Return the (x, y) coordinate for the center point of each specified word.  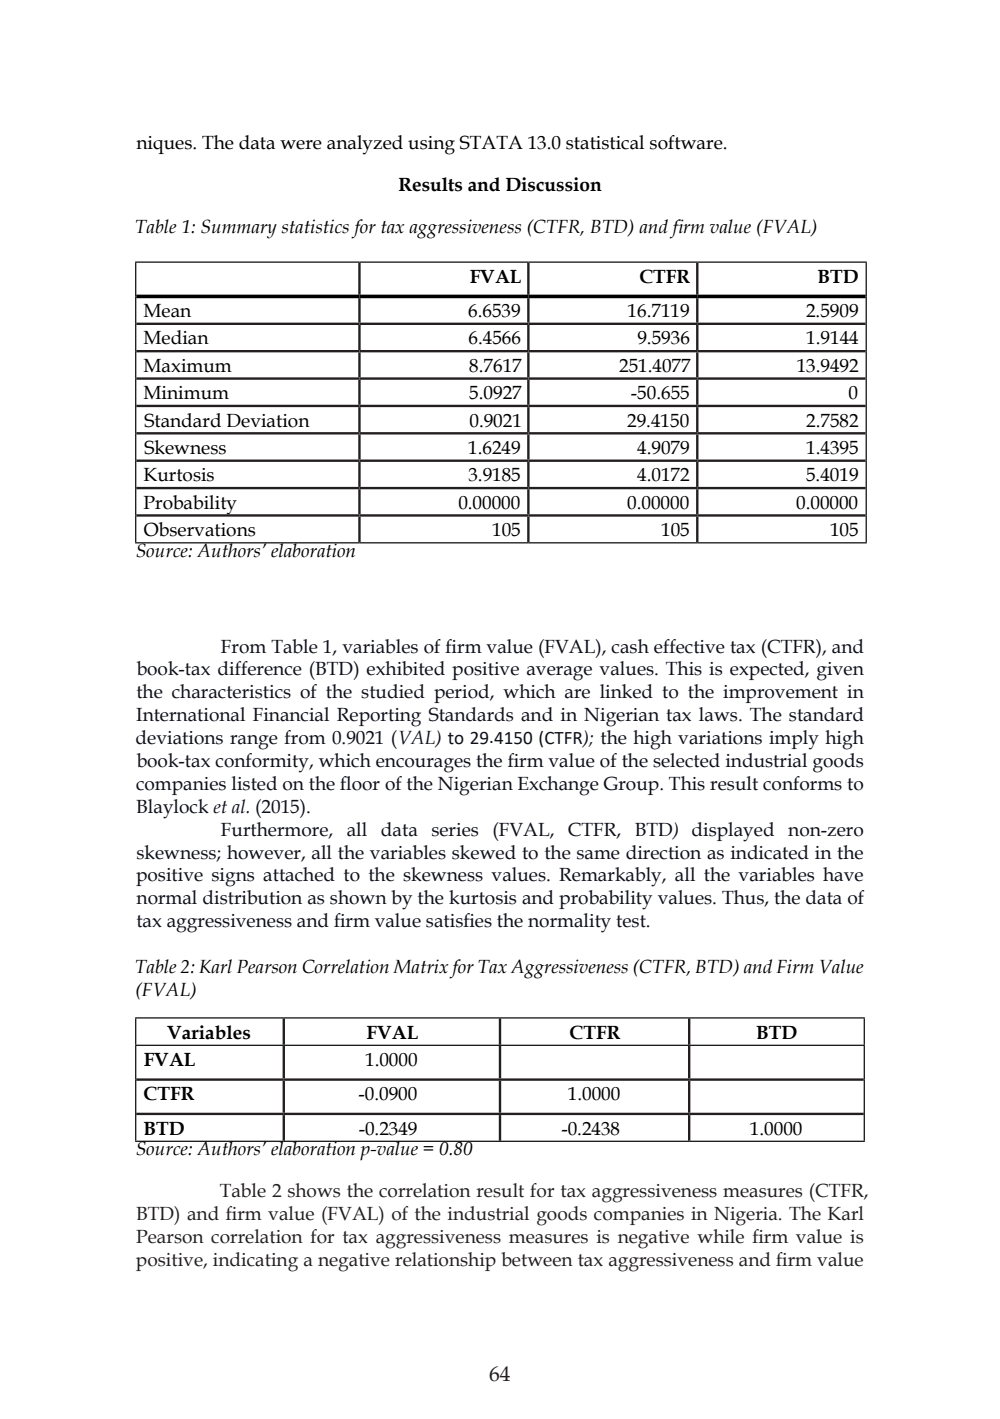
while (720, 1236)
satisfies (459, 920)
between (537, 1259)
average (559, 673)
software (687, 142)
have (843, 874)
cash (630, 646)
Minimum (186, 393)
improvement (780, 694)
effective (689, 646)
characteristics (231, 691)
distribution (252, 897)
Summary (239, 229)
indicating (255, 1262)
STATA (491, 142)
